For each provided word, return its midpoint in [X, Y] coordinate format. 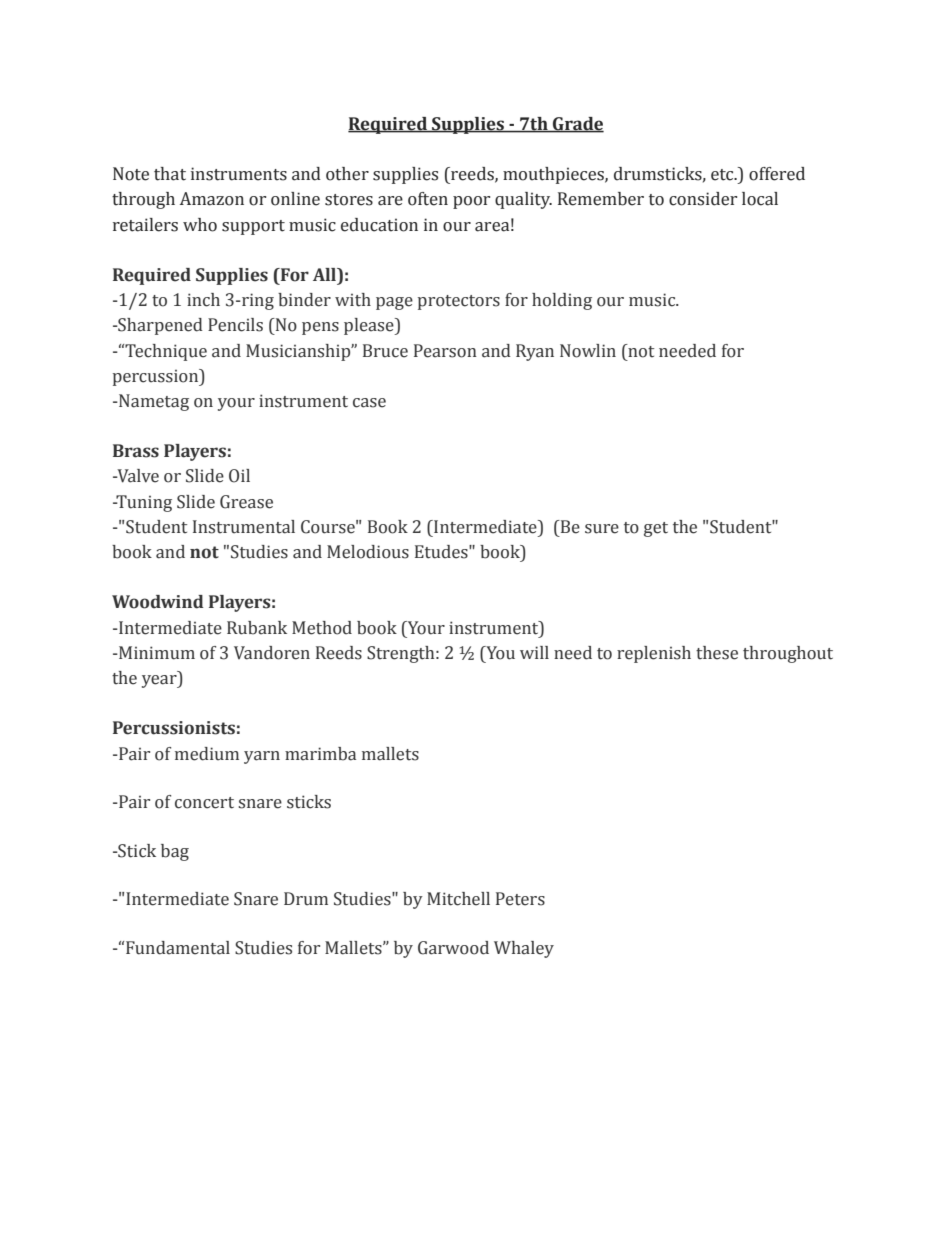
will [534, 652]
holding [562, 301]
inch [203, 300]
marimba [320, 754]
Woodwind [157, 602]
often [428, 199]
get [656, 529]
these [717, 653]
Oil [239, 476]
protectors [459, 302]
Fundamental [178, 948]
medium [207, 754]
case [369, 403]
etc [723, 175]
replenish [654, 654]
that [170, 174]
